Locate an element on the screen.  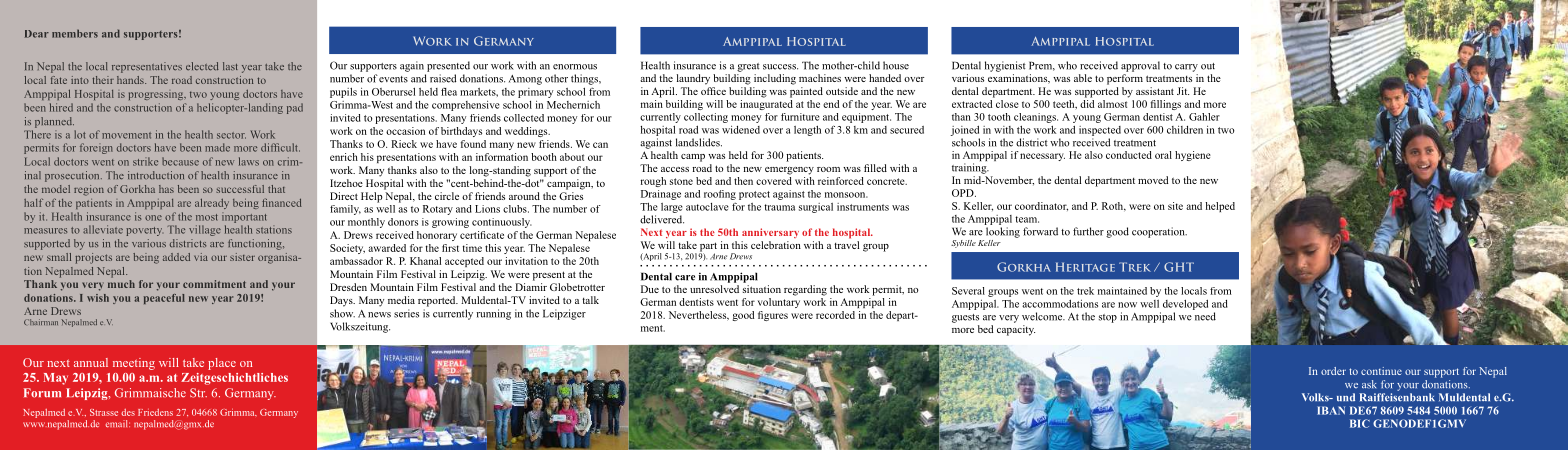
need is located at coordinates (1205, 316).
